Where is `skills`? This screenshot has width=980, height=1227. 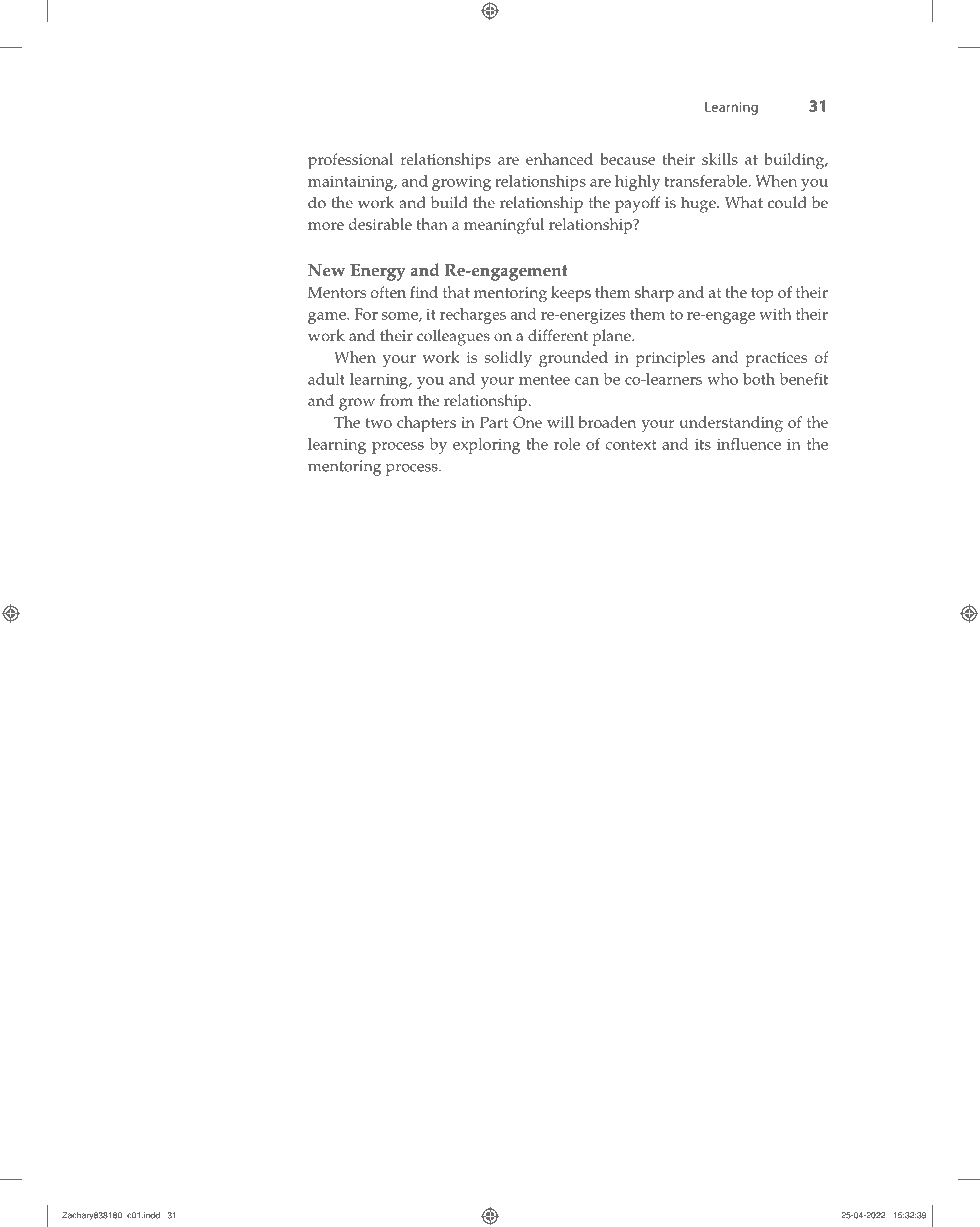 skills is located at coordinates (720, 159).
